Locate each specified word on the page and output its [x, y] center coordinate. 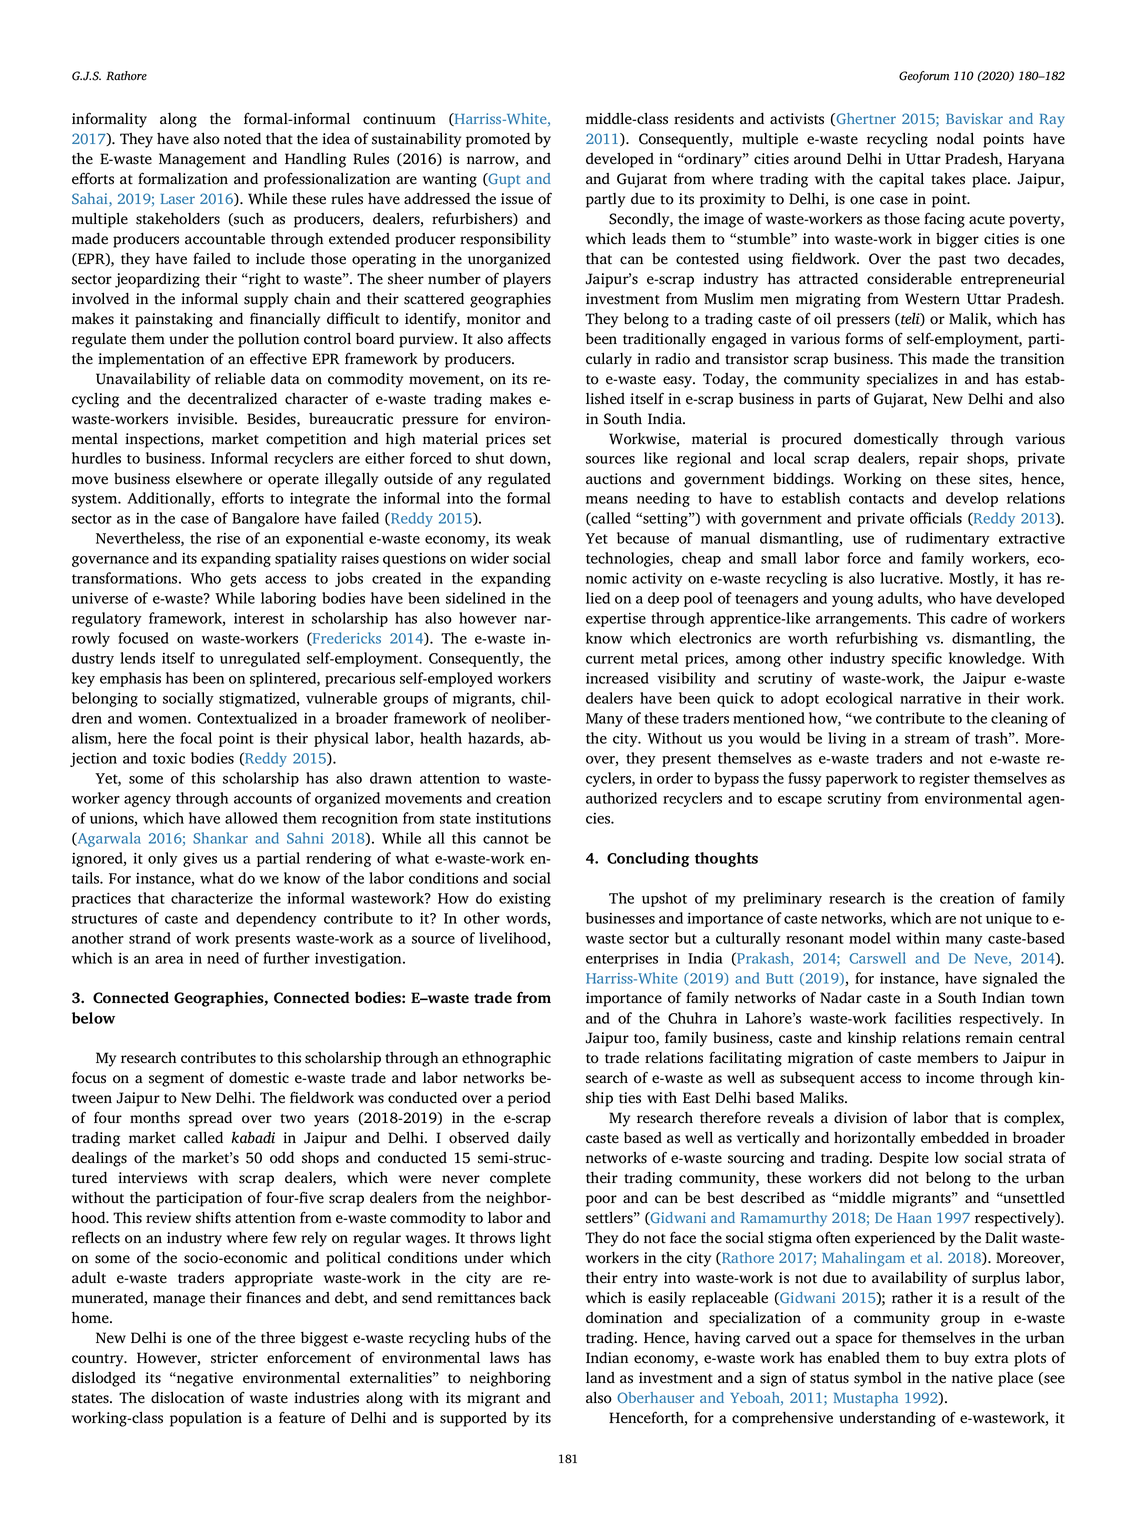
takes [948, 179]
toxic [169, 758]
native [972, 1378]
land [600, 1377]
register [944, 780]
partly [605, 200]
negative [204, 1379]
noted [242, 138]
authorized [621, 798]
